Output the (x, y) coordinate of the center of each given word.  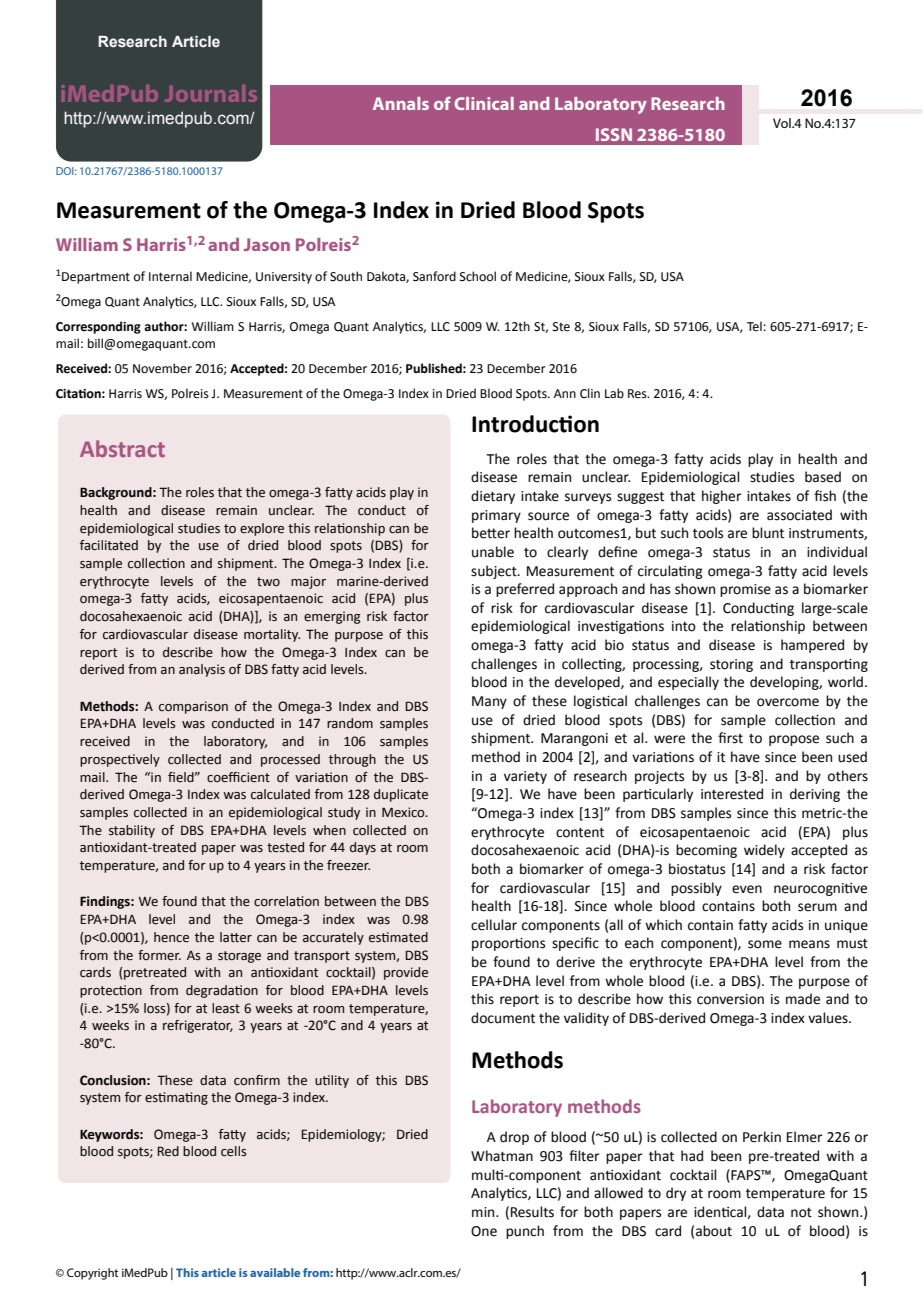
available (275, 1272)
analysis (202, 670)
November (162, 368)
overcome (788, 702)
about (714, 1231)
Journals (211, 93)
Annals (401, 103)
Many (489, 702)
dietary (493, 497)
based (823, 477)
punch (525, 1232)
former (159, 955)
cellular (494, 925)
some (765, 944)
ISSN (614, 134)
